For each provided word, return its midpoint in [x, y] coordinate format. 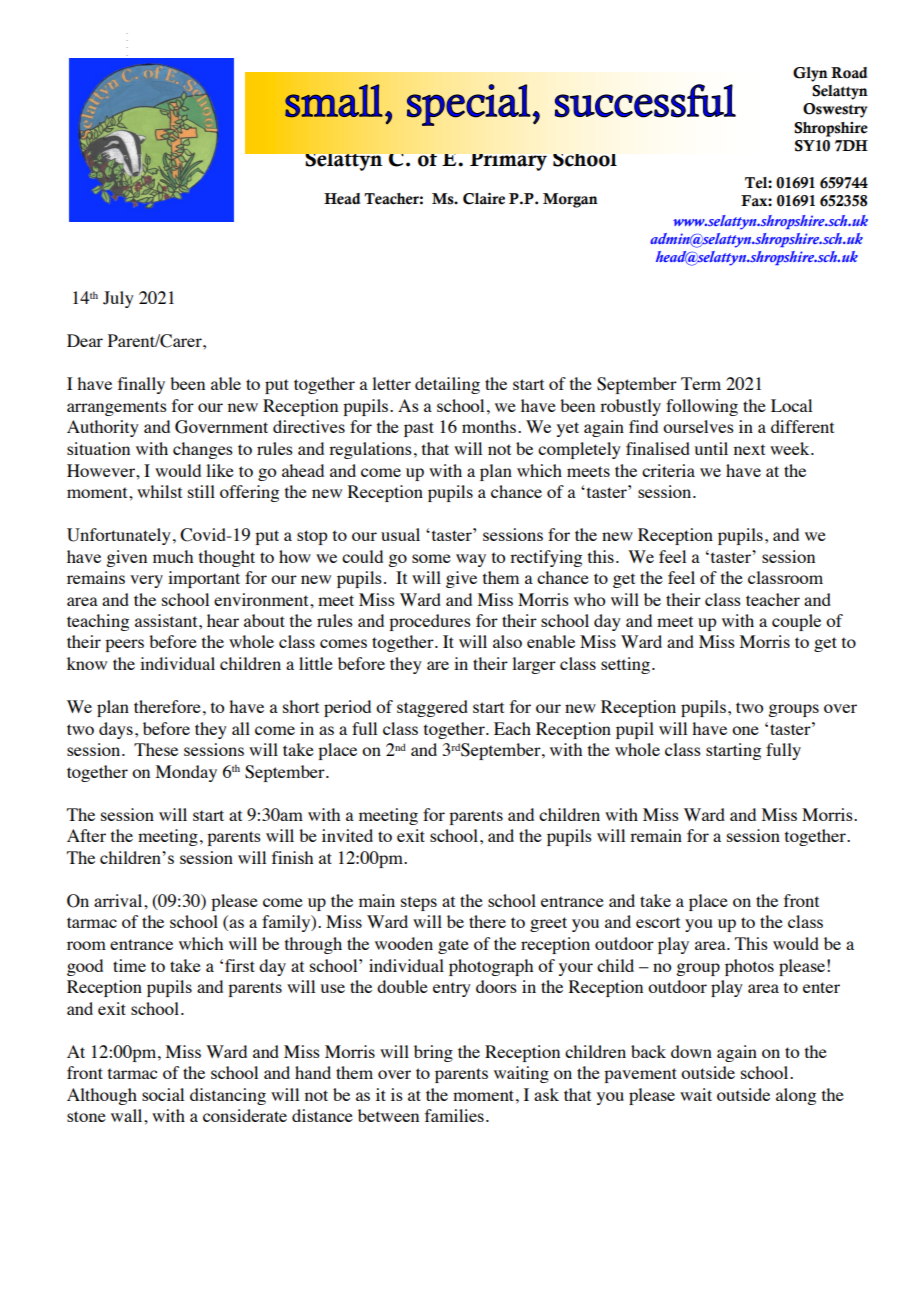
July [118, 299]
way [471, 560]
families [454, 1115]
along [796, 1096]
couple [796, 622]
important [204, 579]
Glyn [810, 74]
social [163, 1094]
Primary [508, 162]
